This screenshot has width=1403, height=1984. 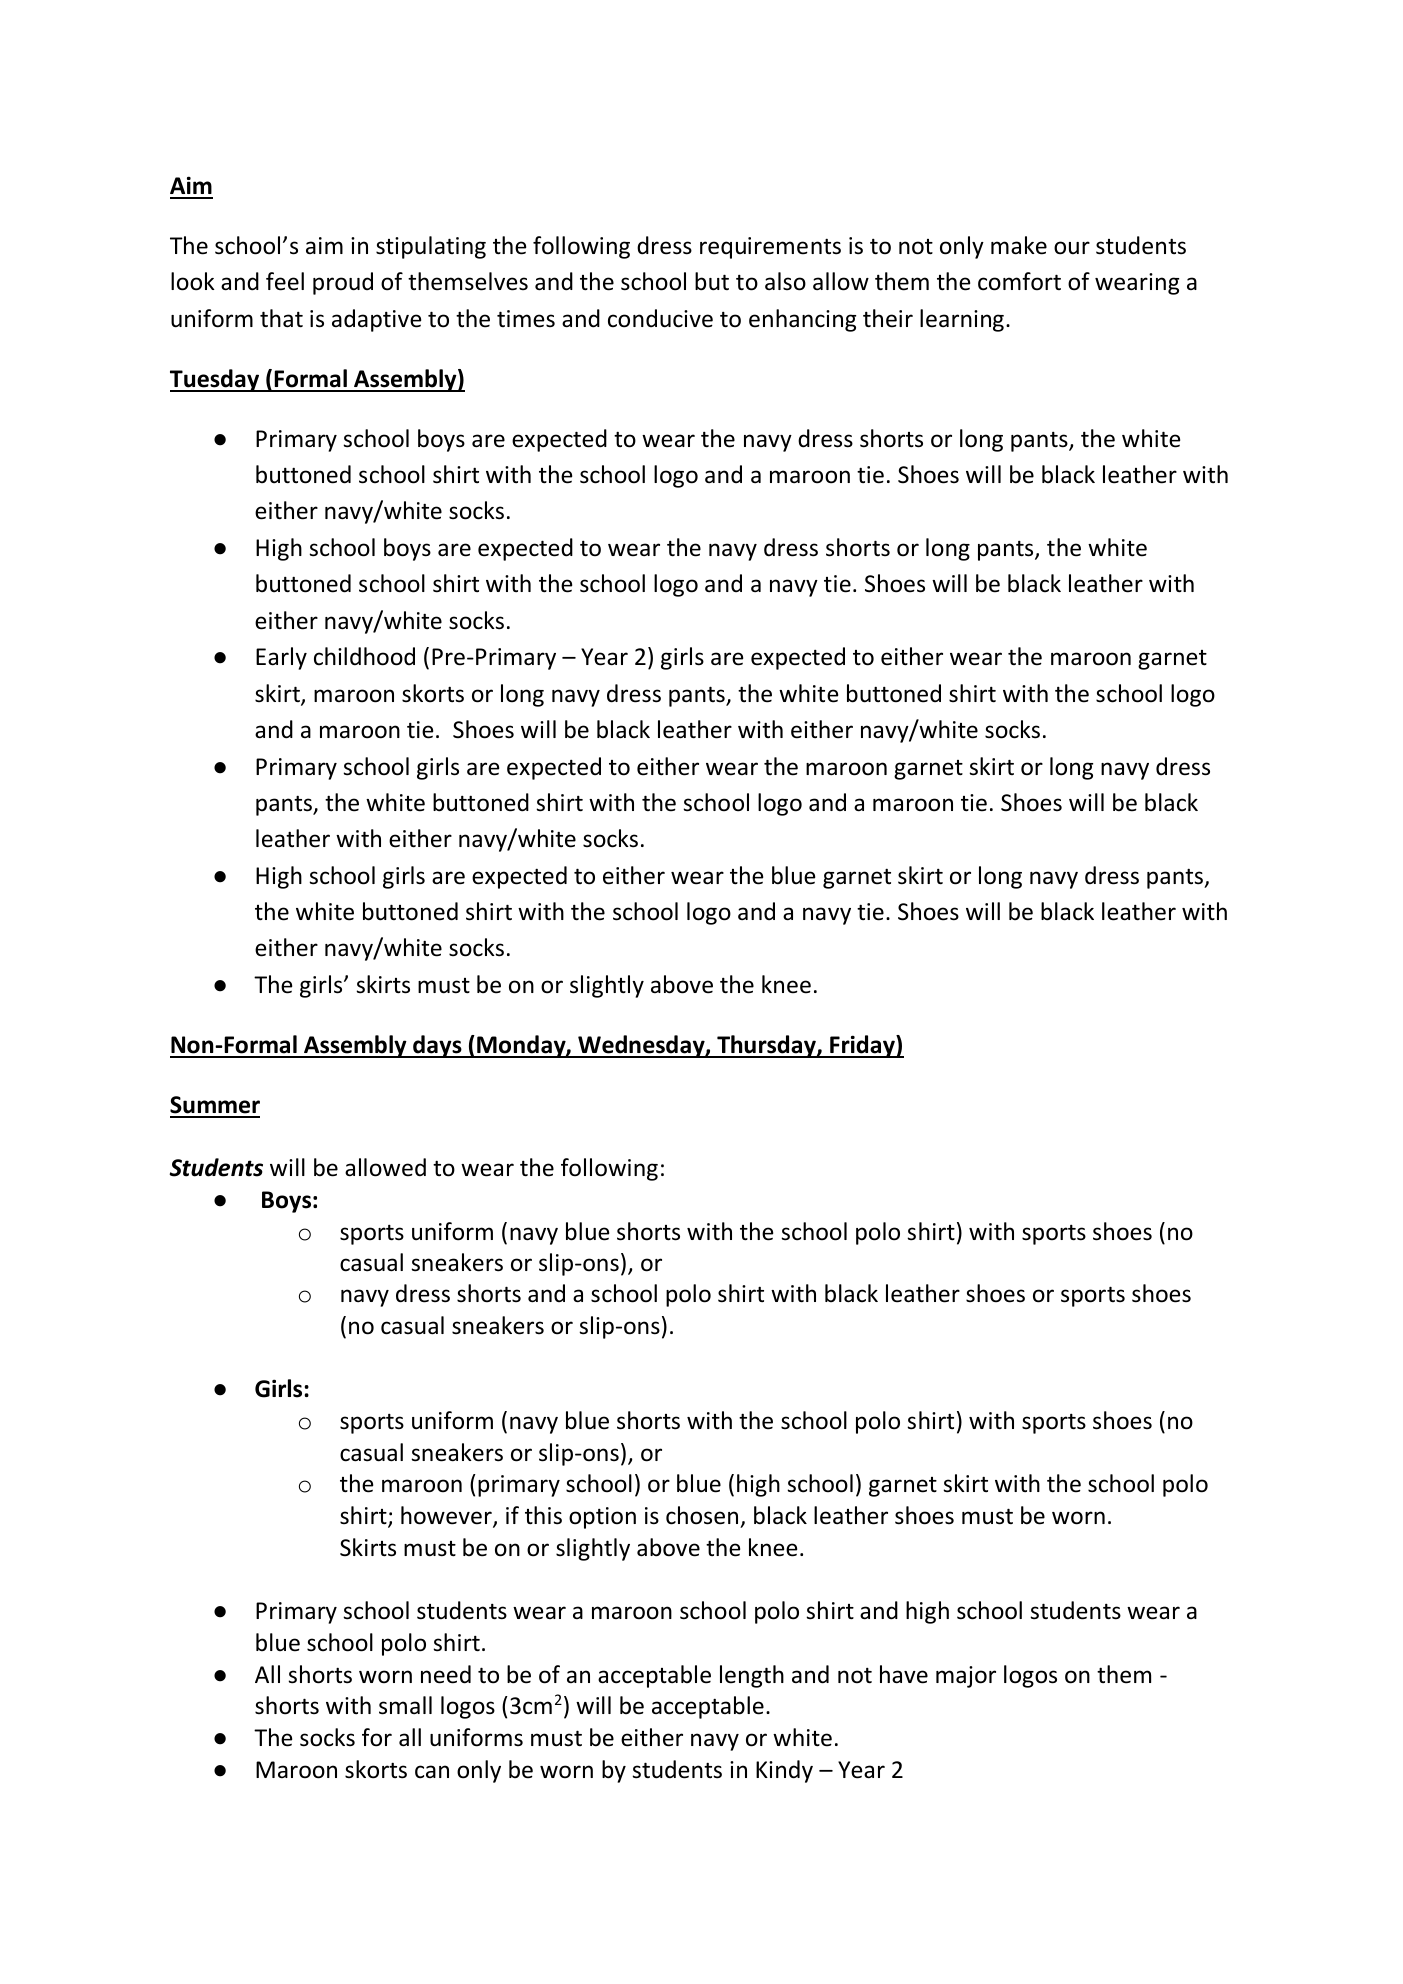 I want to click on small, so click(x=405, y=1705).
